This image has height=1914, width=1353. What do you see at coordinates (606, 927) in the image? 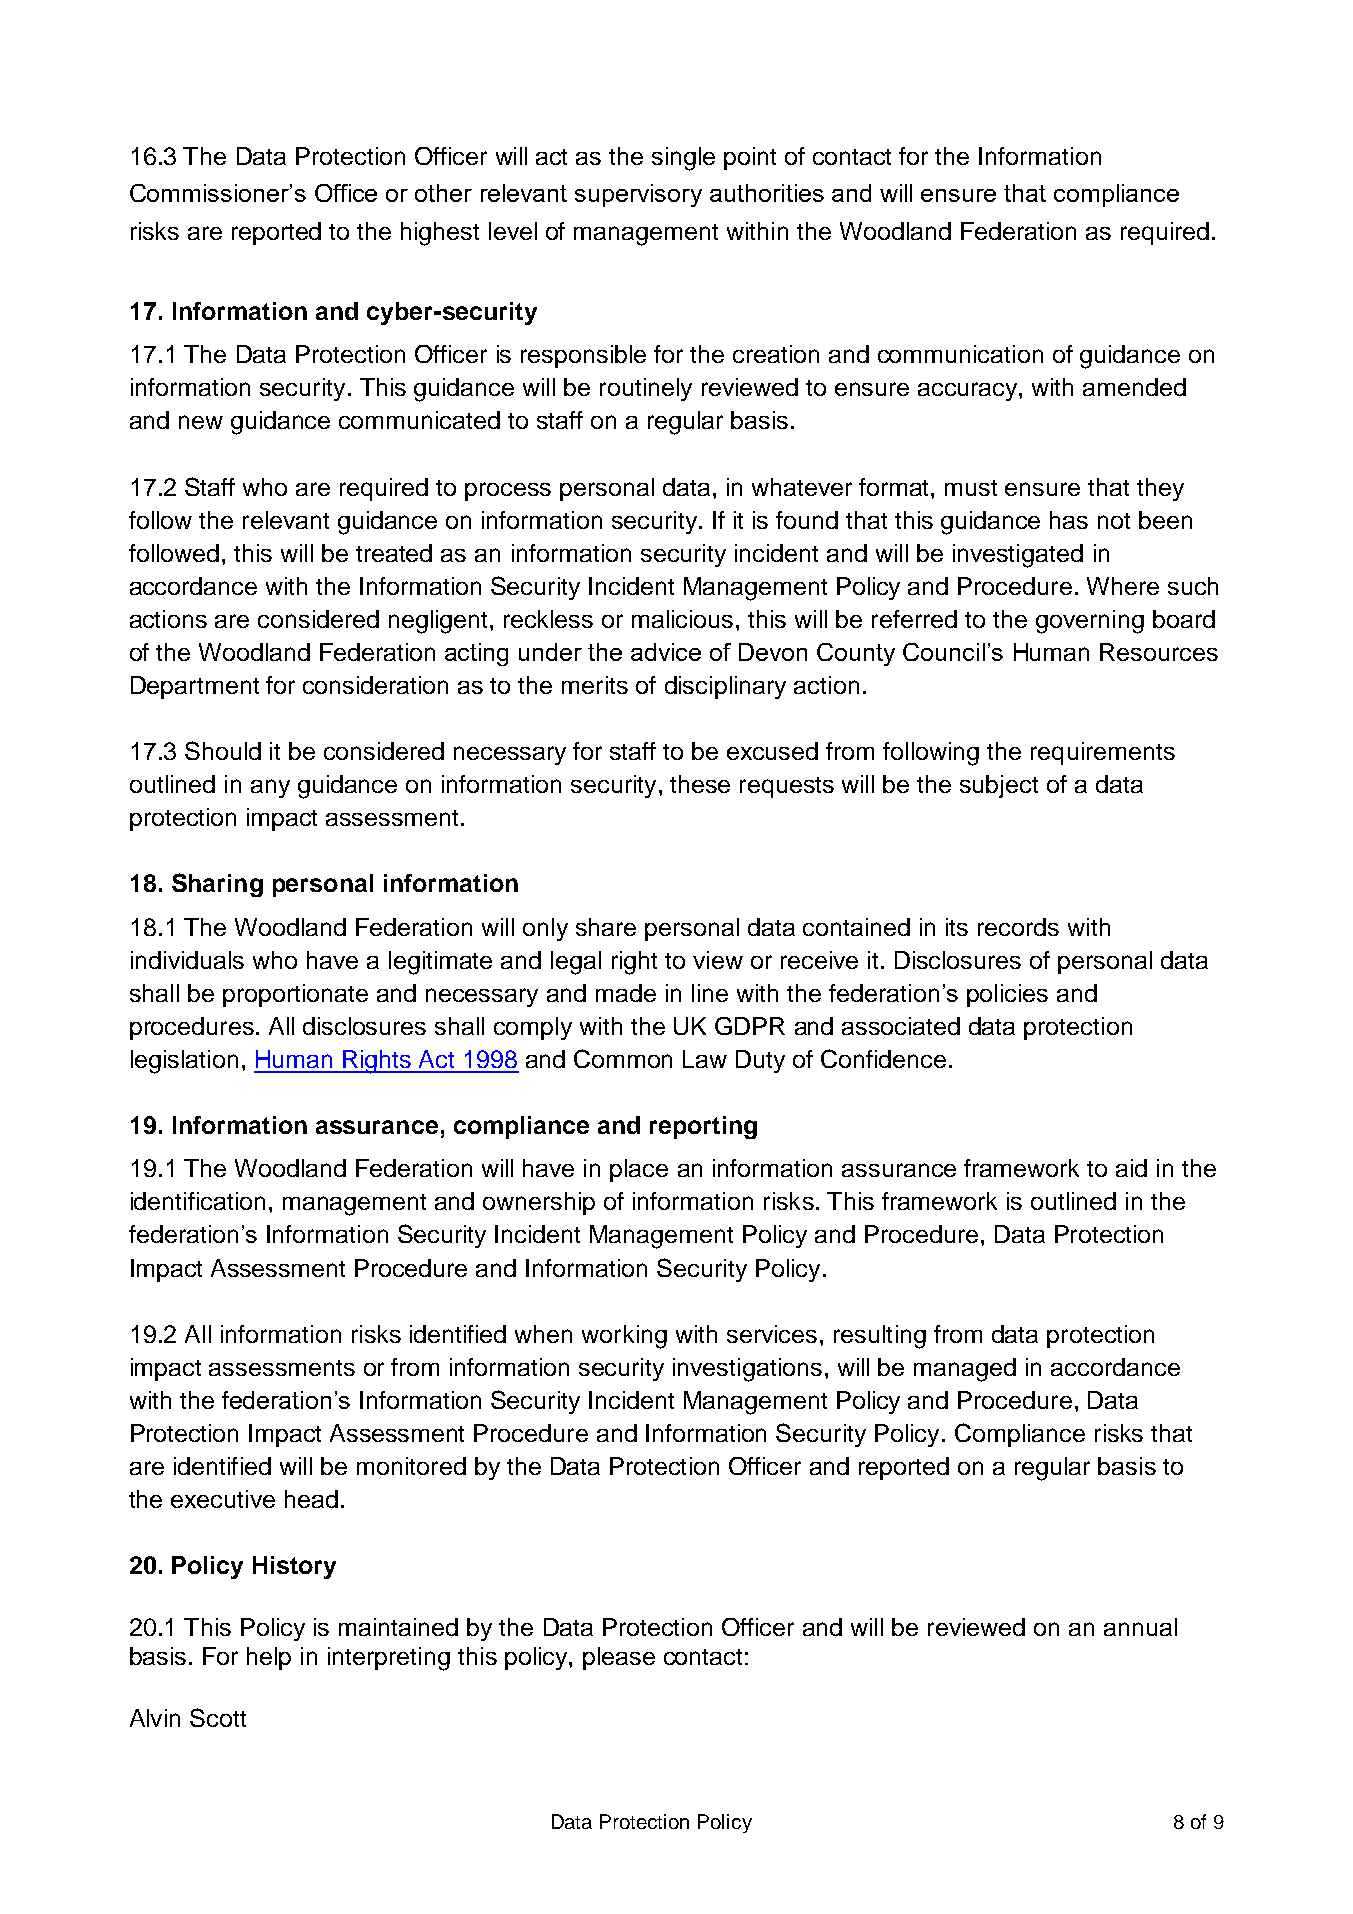
I see `share` at bounding box center [606, 927].
